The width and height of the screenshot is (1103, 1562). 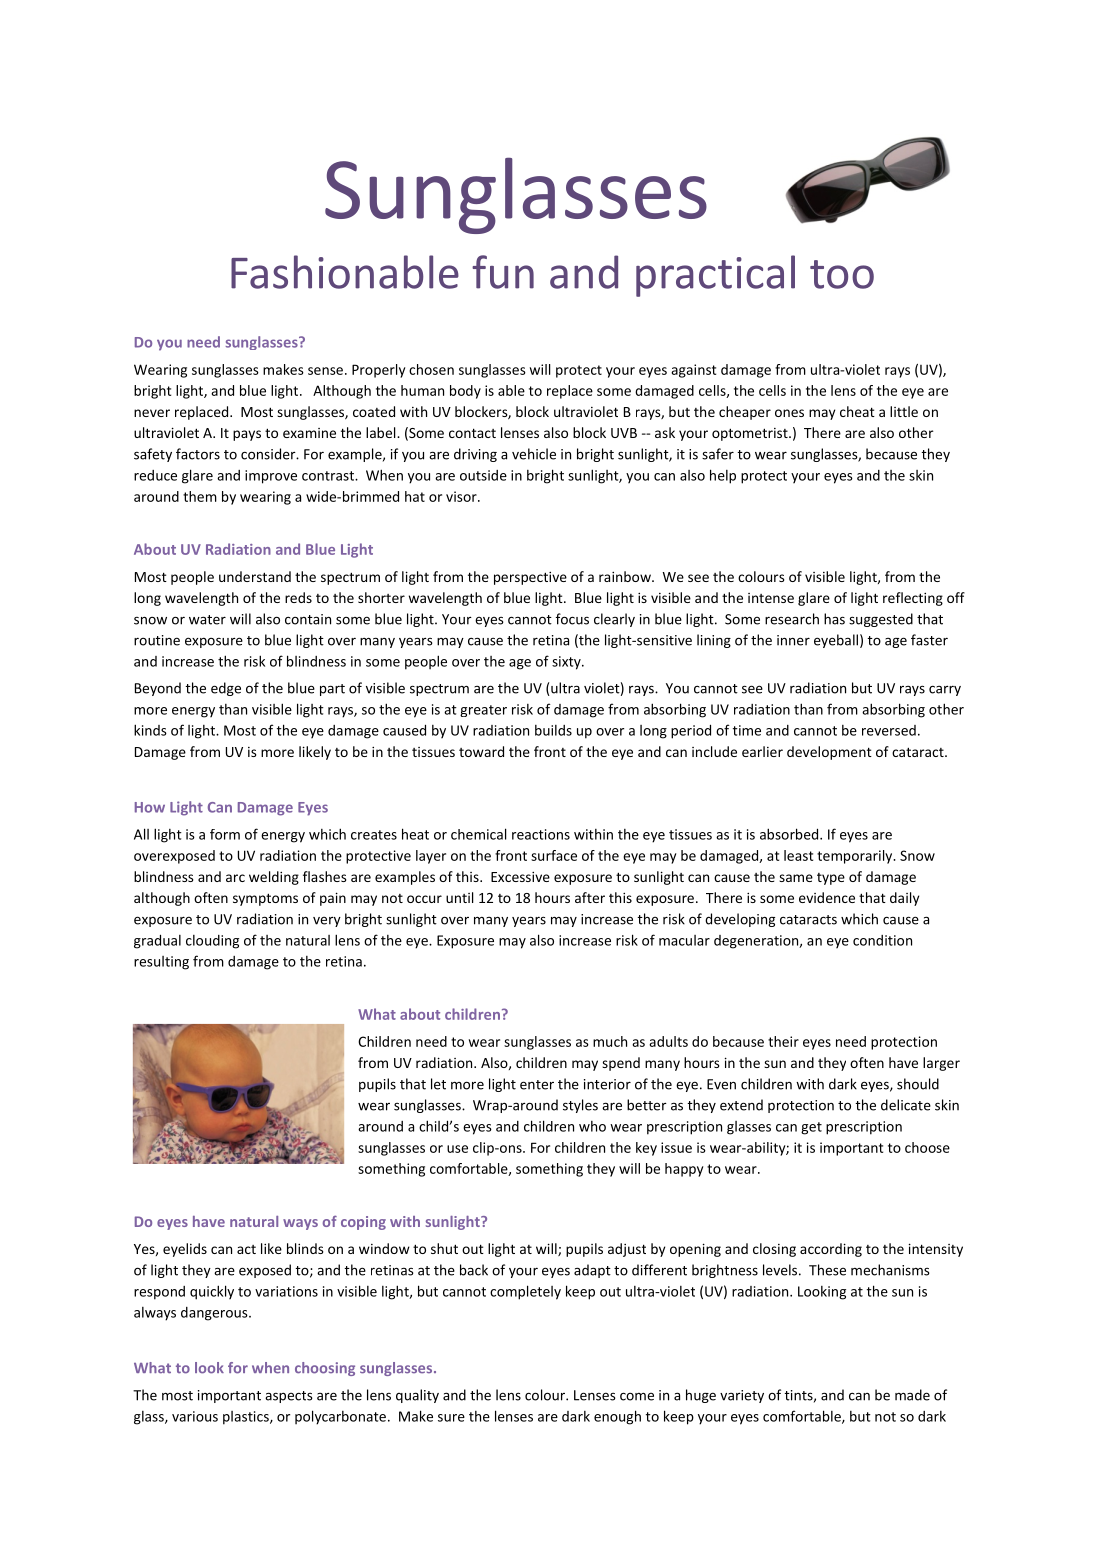 What do you see at coordinates (856, 857) in the screenshot?
I see `temporarily` at bounding box center [856, 857].
